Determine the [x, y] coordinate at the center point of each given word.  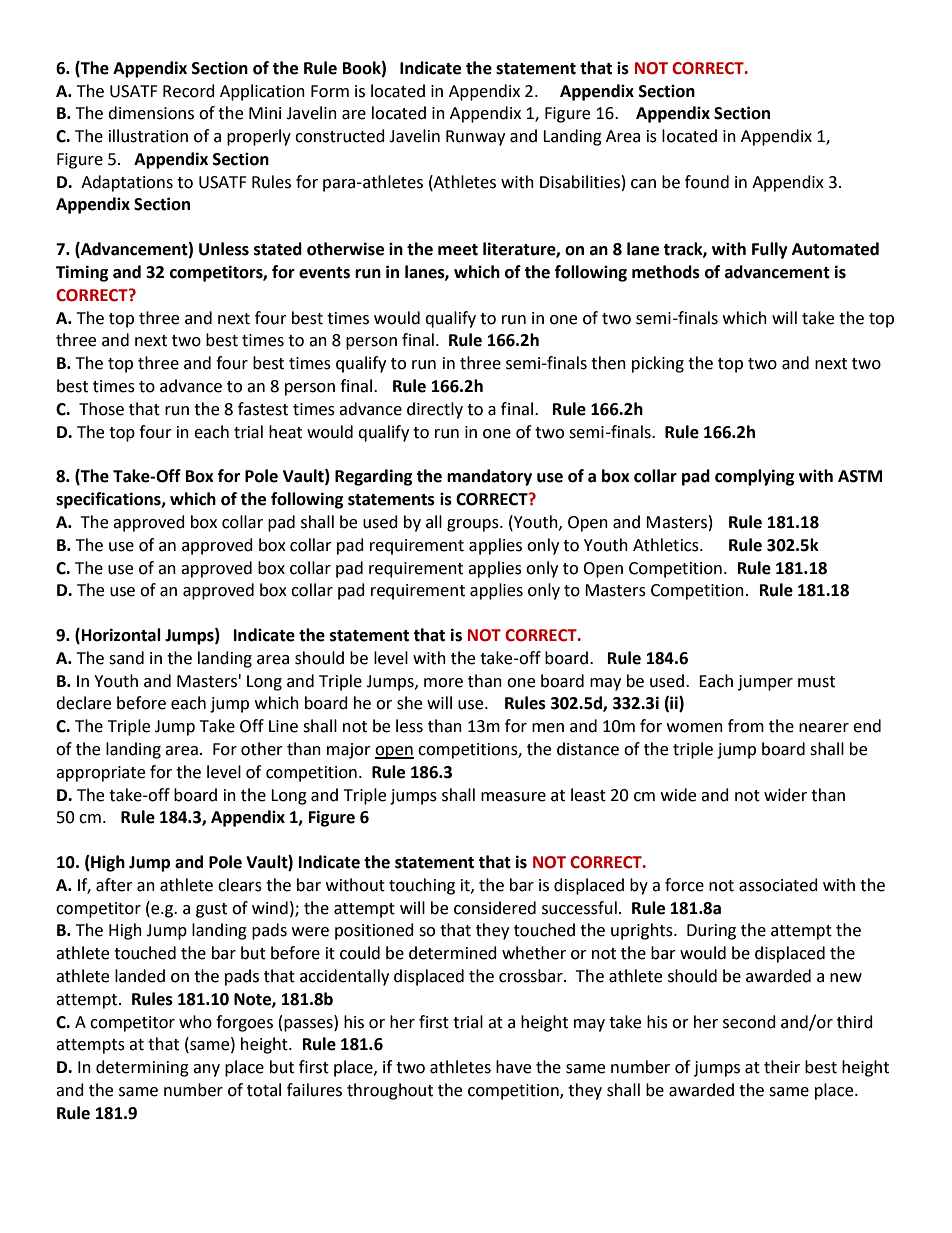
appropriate [100, 774]
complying [755, 477]
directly [435, 410]
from [746, 726]
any [206, 1070]
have [513, 1067]
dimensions [151, 113]
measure [513, 797]
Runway [475, 138]
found [707, 182]
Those [101, 409]
